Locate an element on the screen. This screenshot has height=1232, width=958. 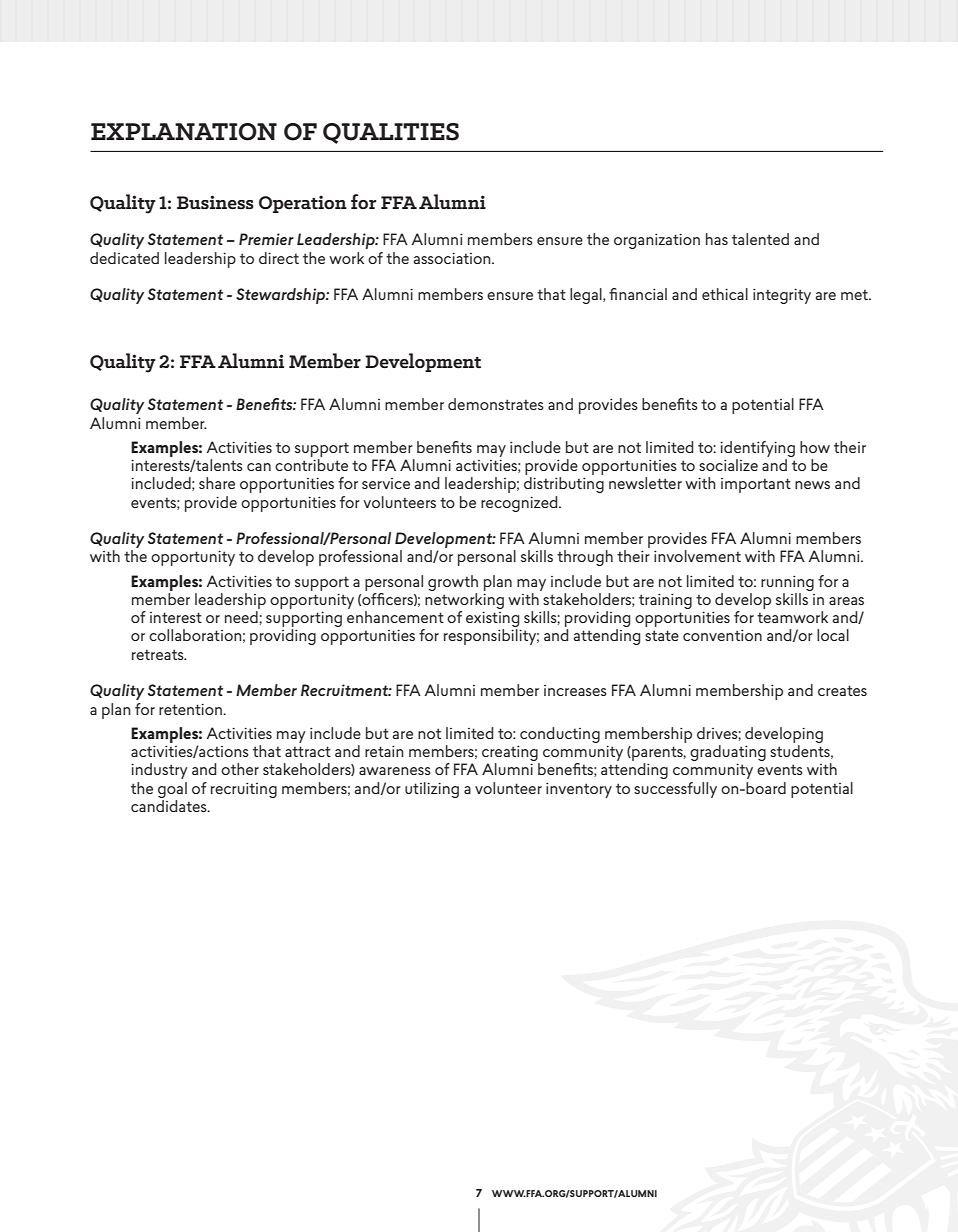
contribute is located at coordinates (311, 465).
